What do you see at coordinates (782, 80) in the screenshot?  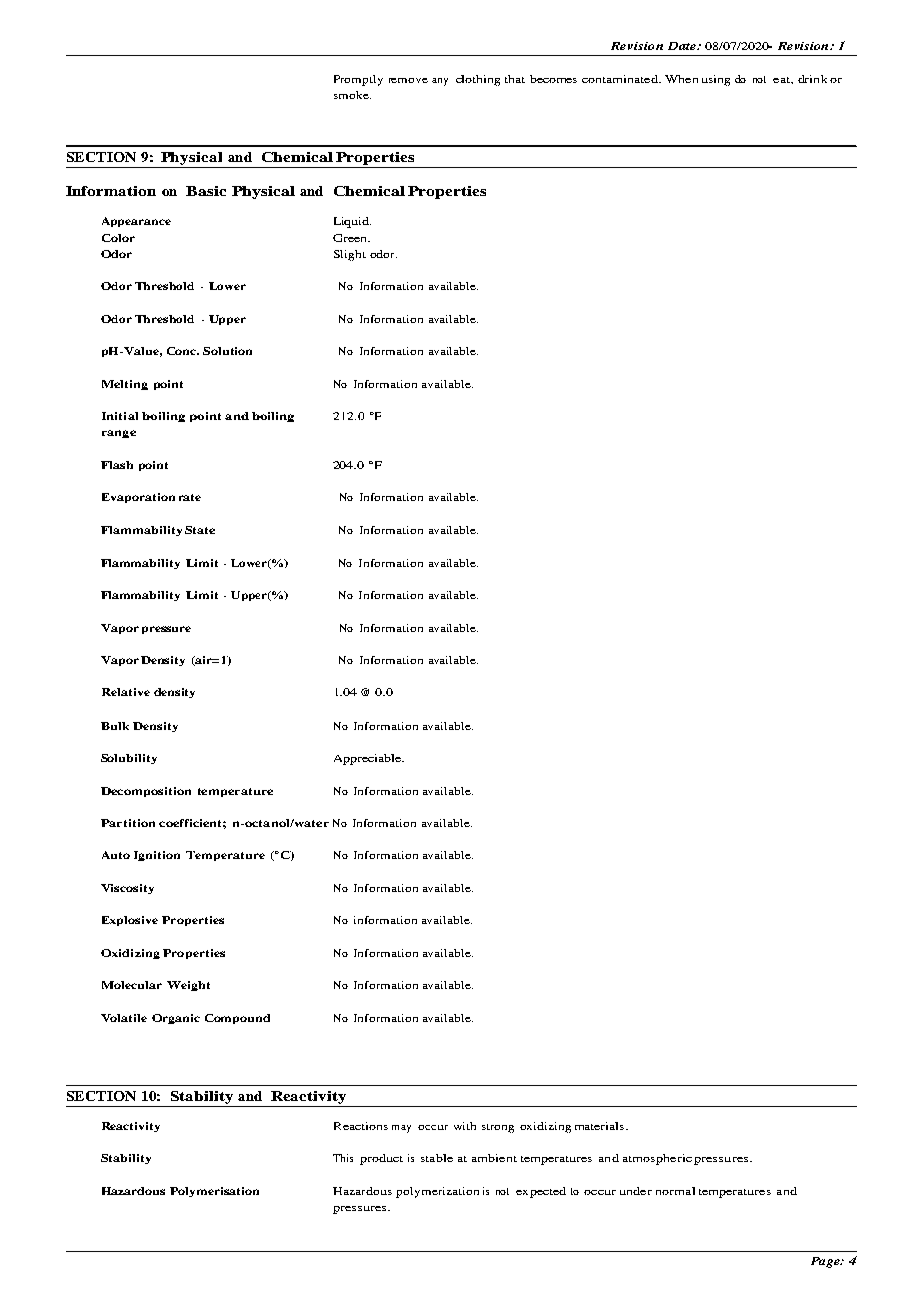 I see `eat` at bounding box center [782, 80].
